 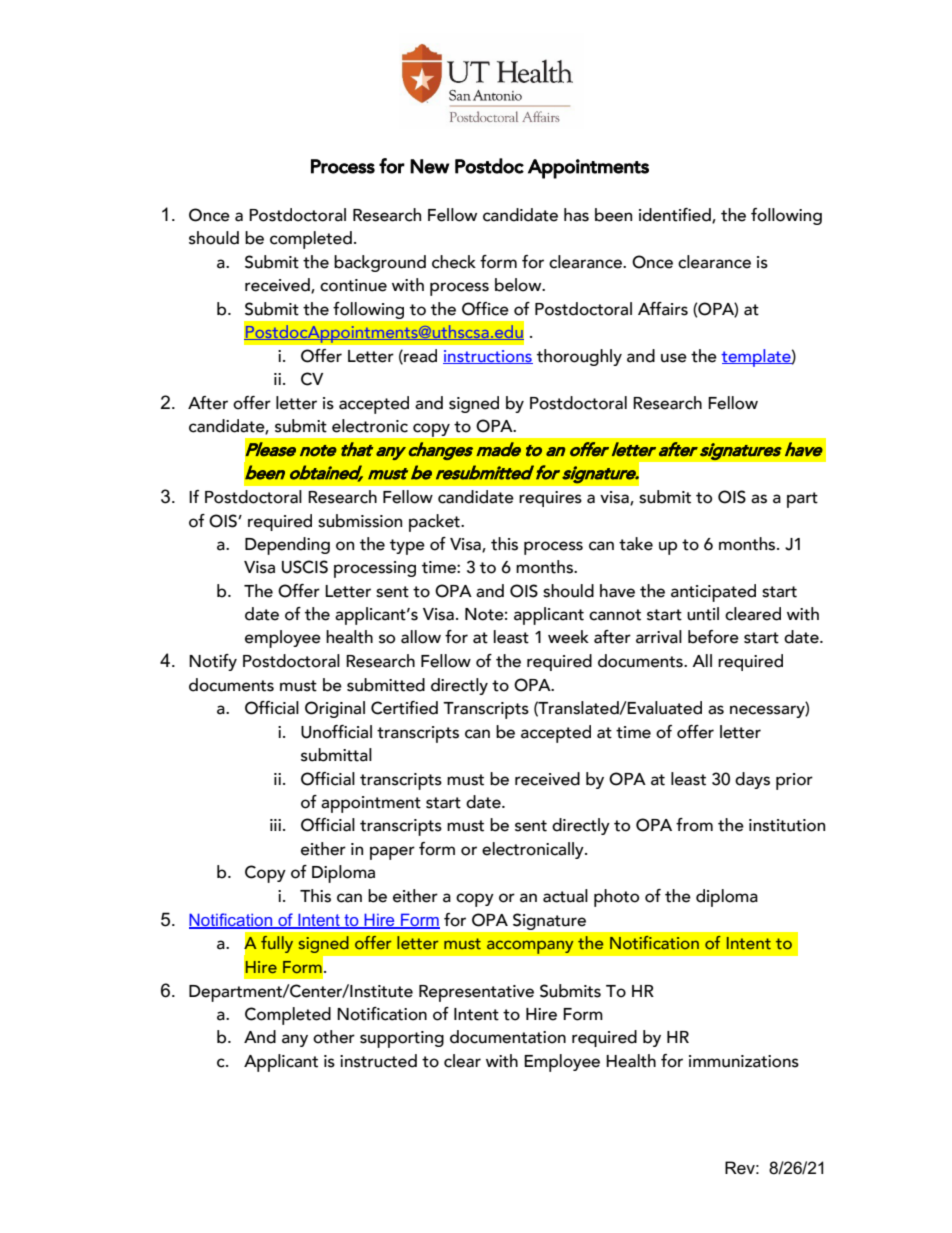 What do you see at coordinates (334, 1037) in the screenshot?
I see `other` at bounding box center [334, 1037].
